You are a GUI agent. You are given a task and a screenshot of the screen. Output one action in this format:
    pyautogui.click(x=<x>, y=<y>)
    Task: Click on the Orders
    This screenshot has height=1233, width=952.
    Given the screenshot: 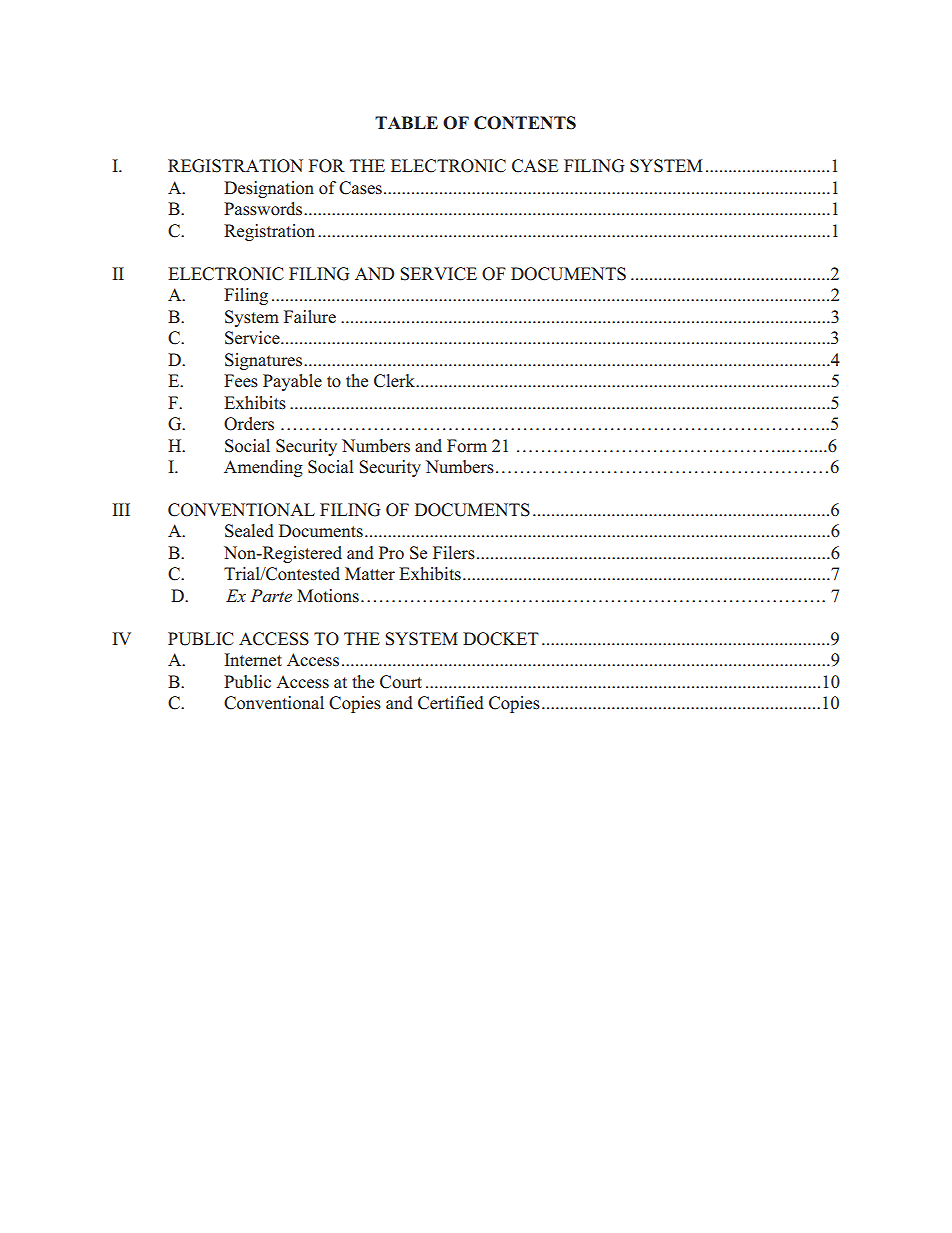 What is the action you would take?
    pyautogui.click(x=249, y=424)
